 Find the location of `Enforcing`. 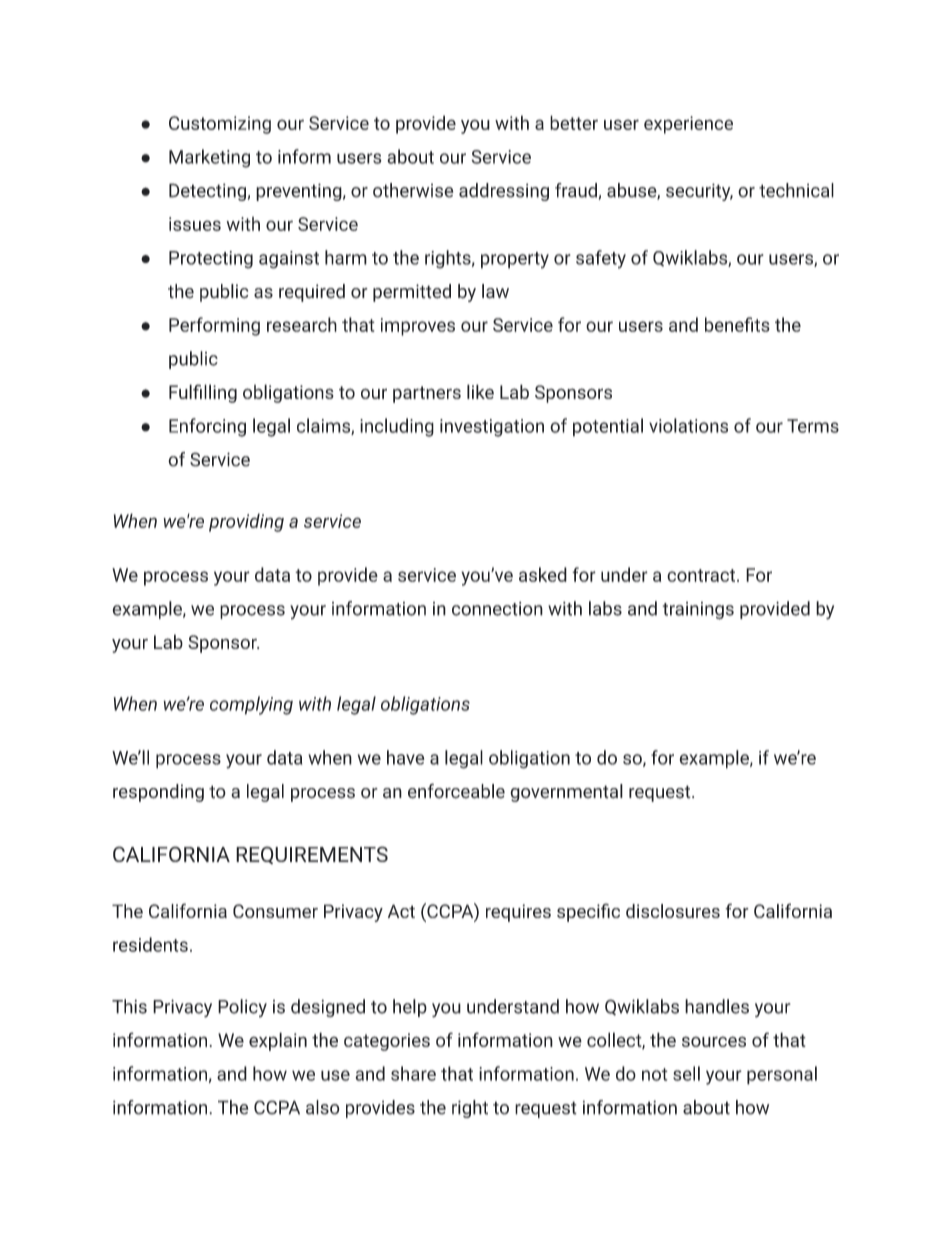

Enforcing is located at coordinates (207, 427).
